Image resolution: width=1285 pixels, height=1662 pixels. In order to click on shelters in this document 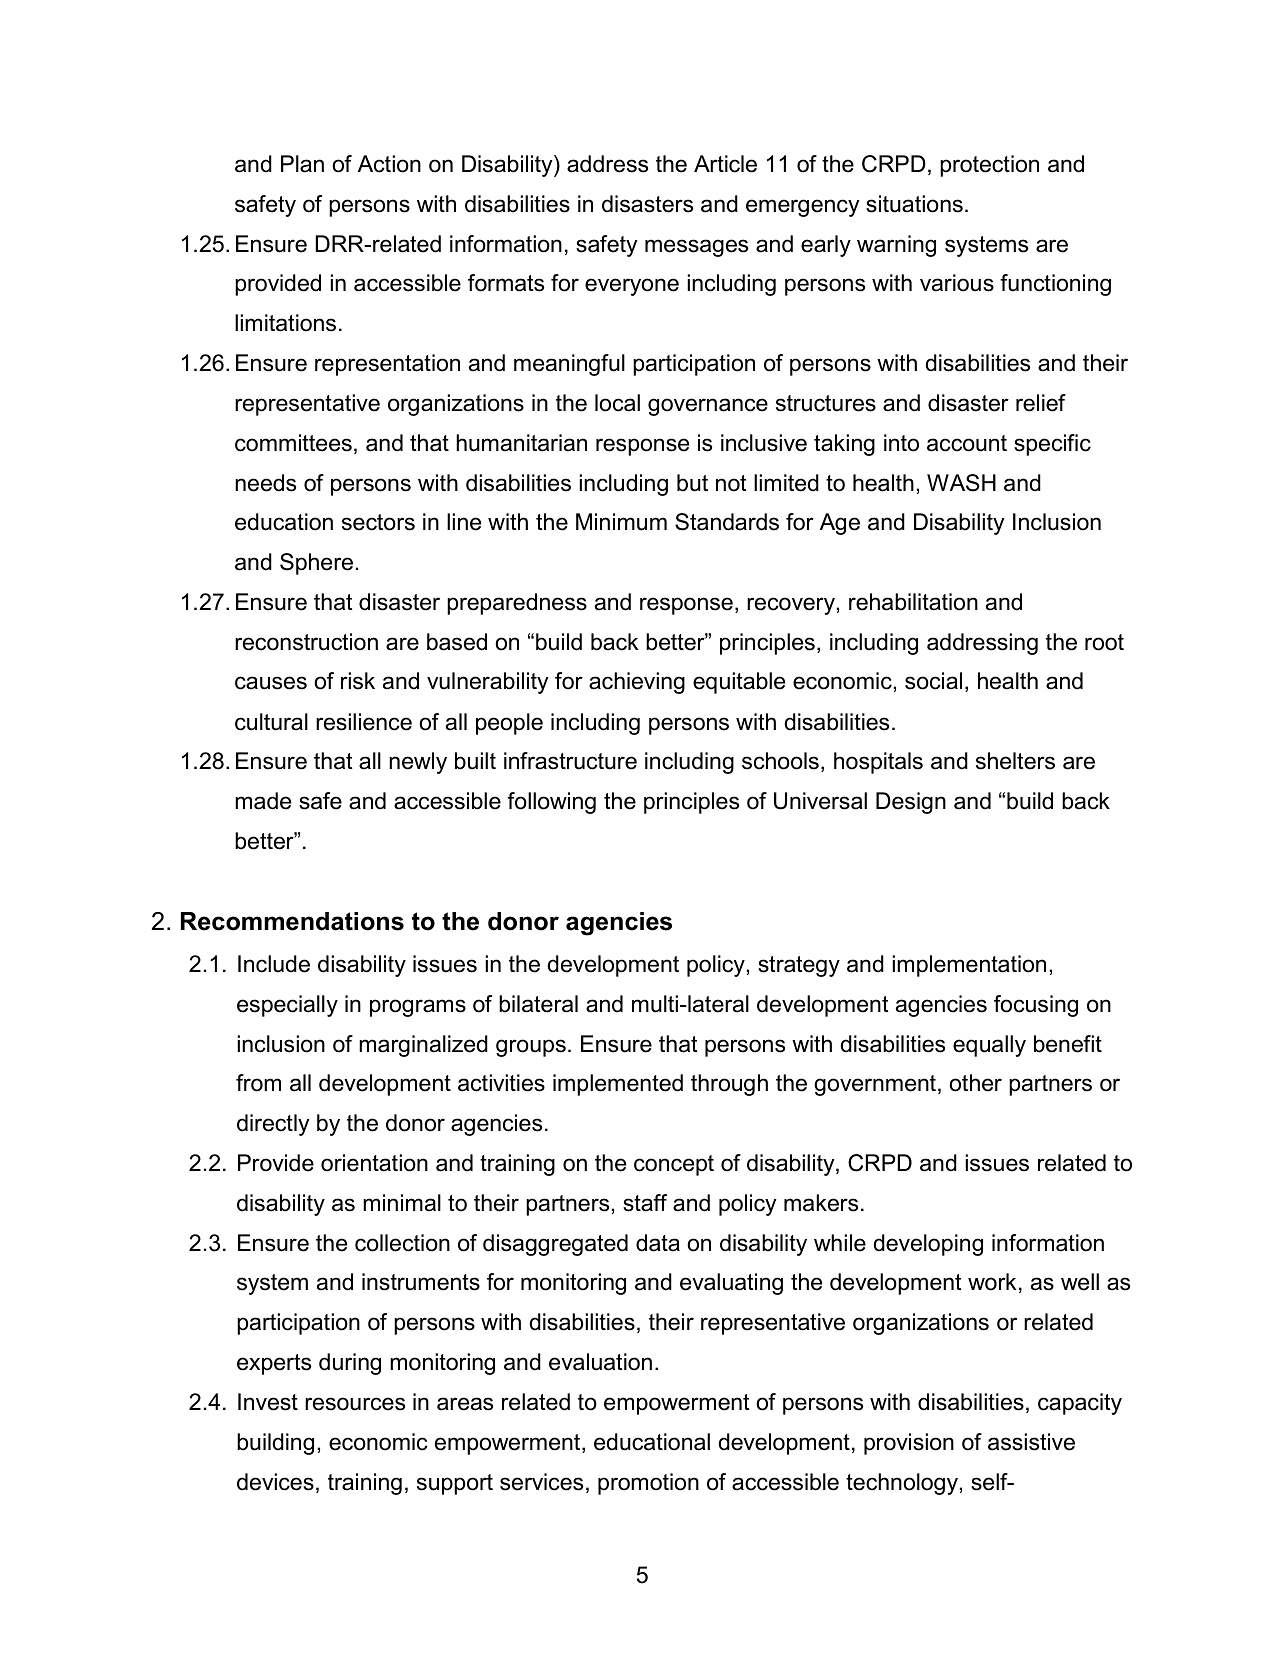, I will do `click(1015, 761)`.
